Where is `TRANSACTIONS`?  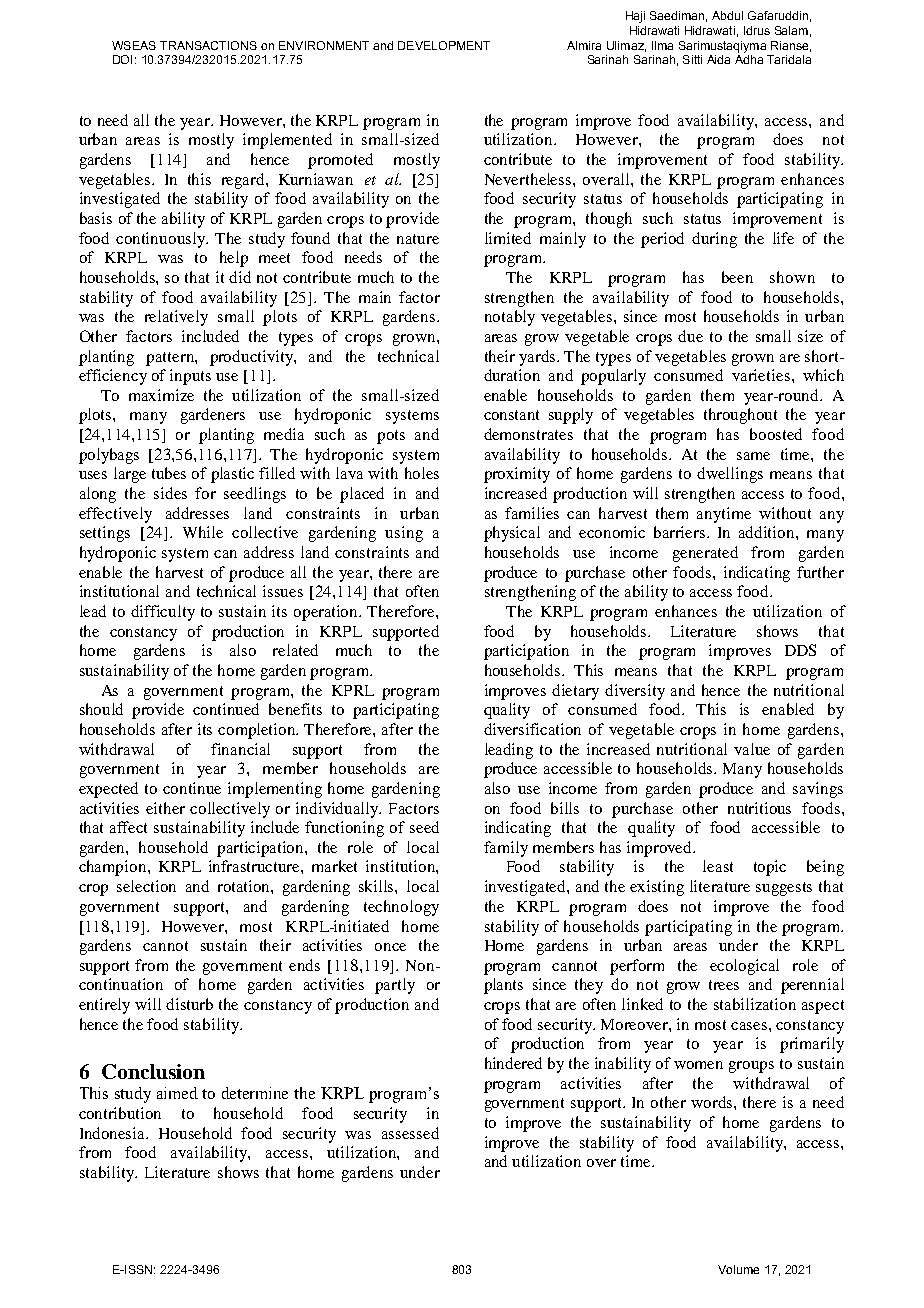
TRANSACTIONS is located at coordinates (208, 45).
